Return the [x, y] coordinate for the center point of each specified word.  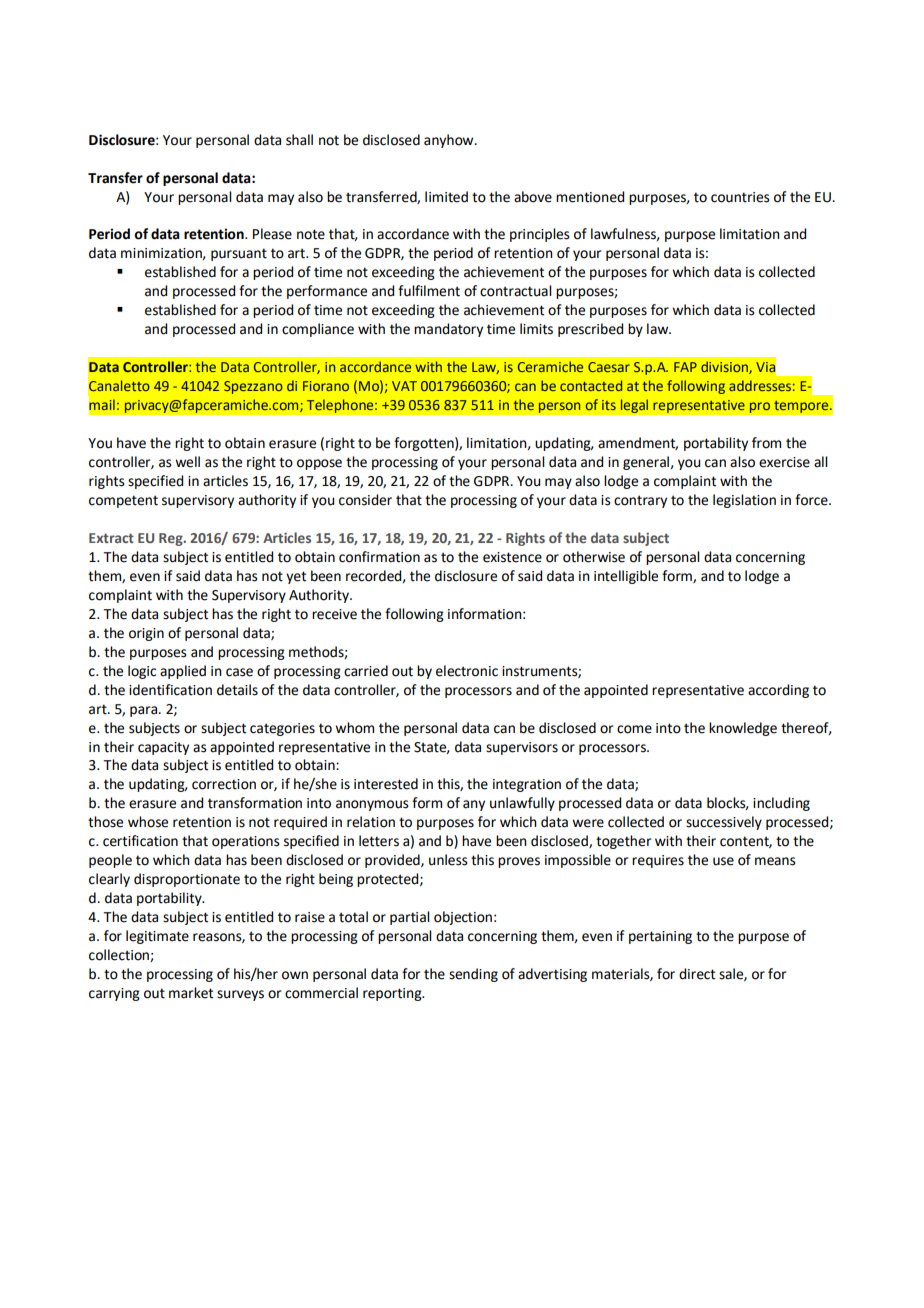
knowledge [743, 729]
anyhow [450, 141]
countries [740, 197]
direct [697, 974]
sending [473, 975]
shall [299, 140]
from [766, 443]
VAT [404, 386]
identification [170, 690]
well [187, 462]
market [191, 993]
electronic [467, 671]
